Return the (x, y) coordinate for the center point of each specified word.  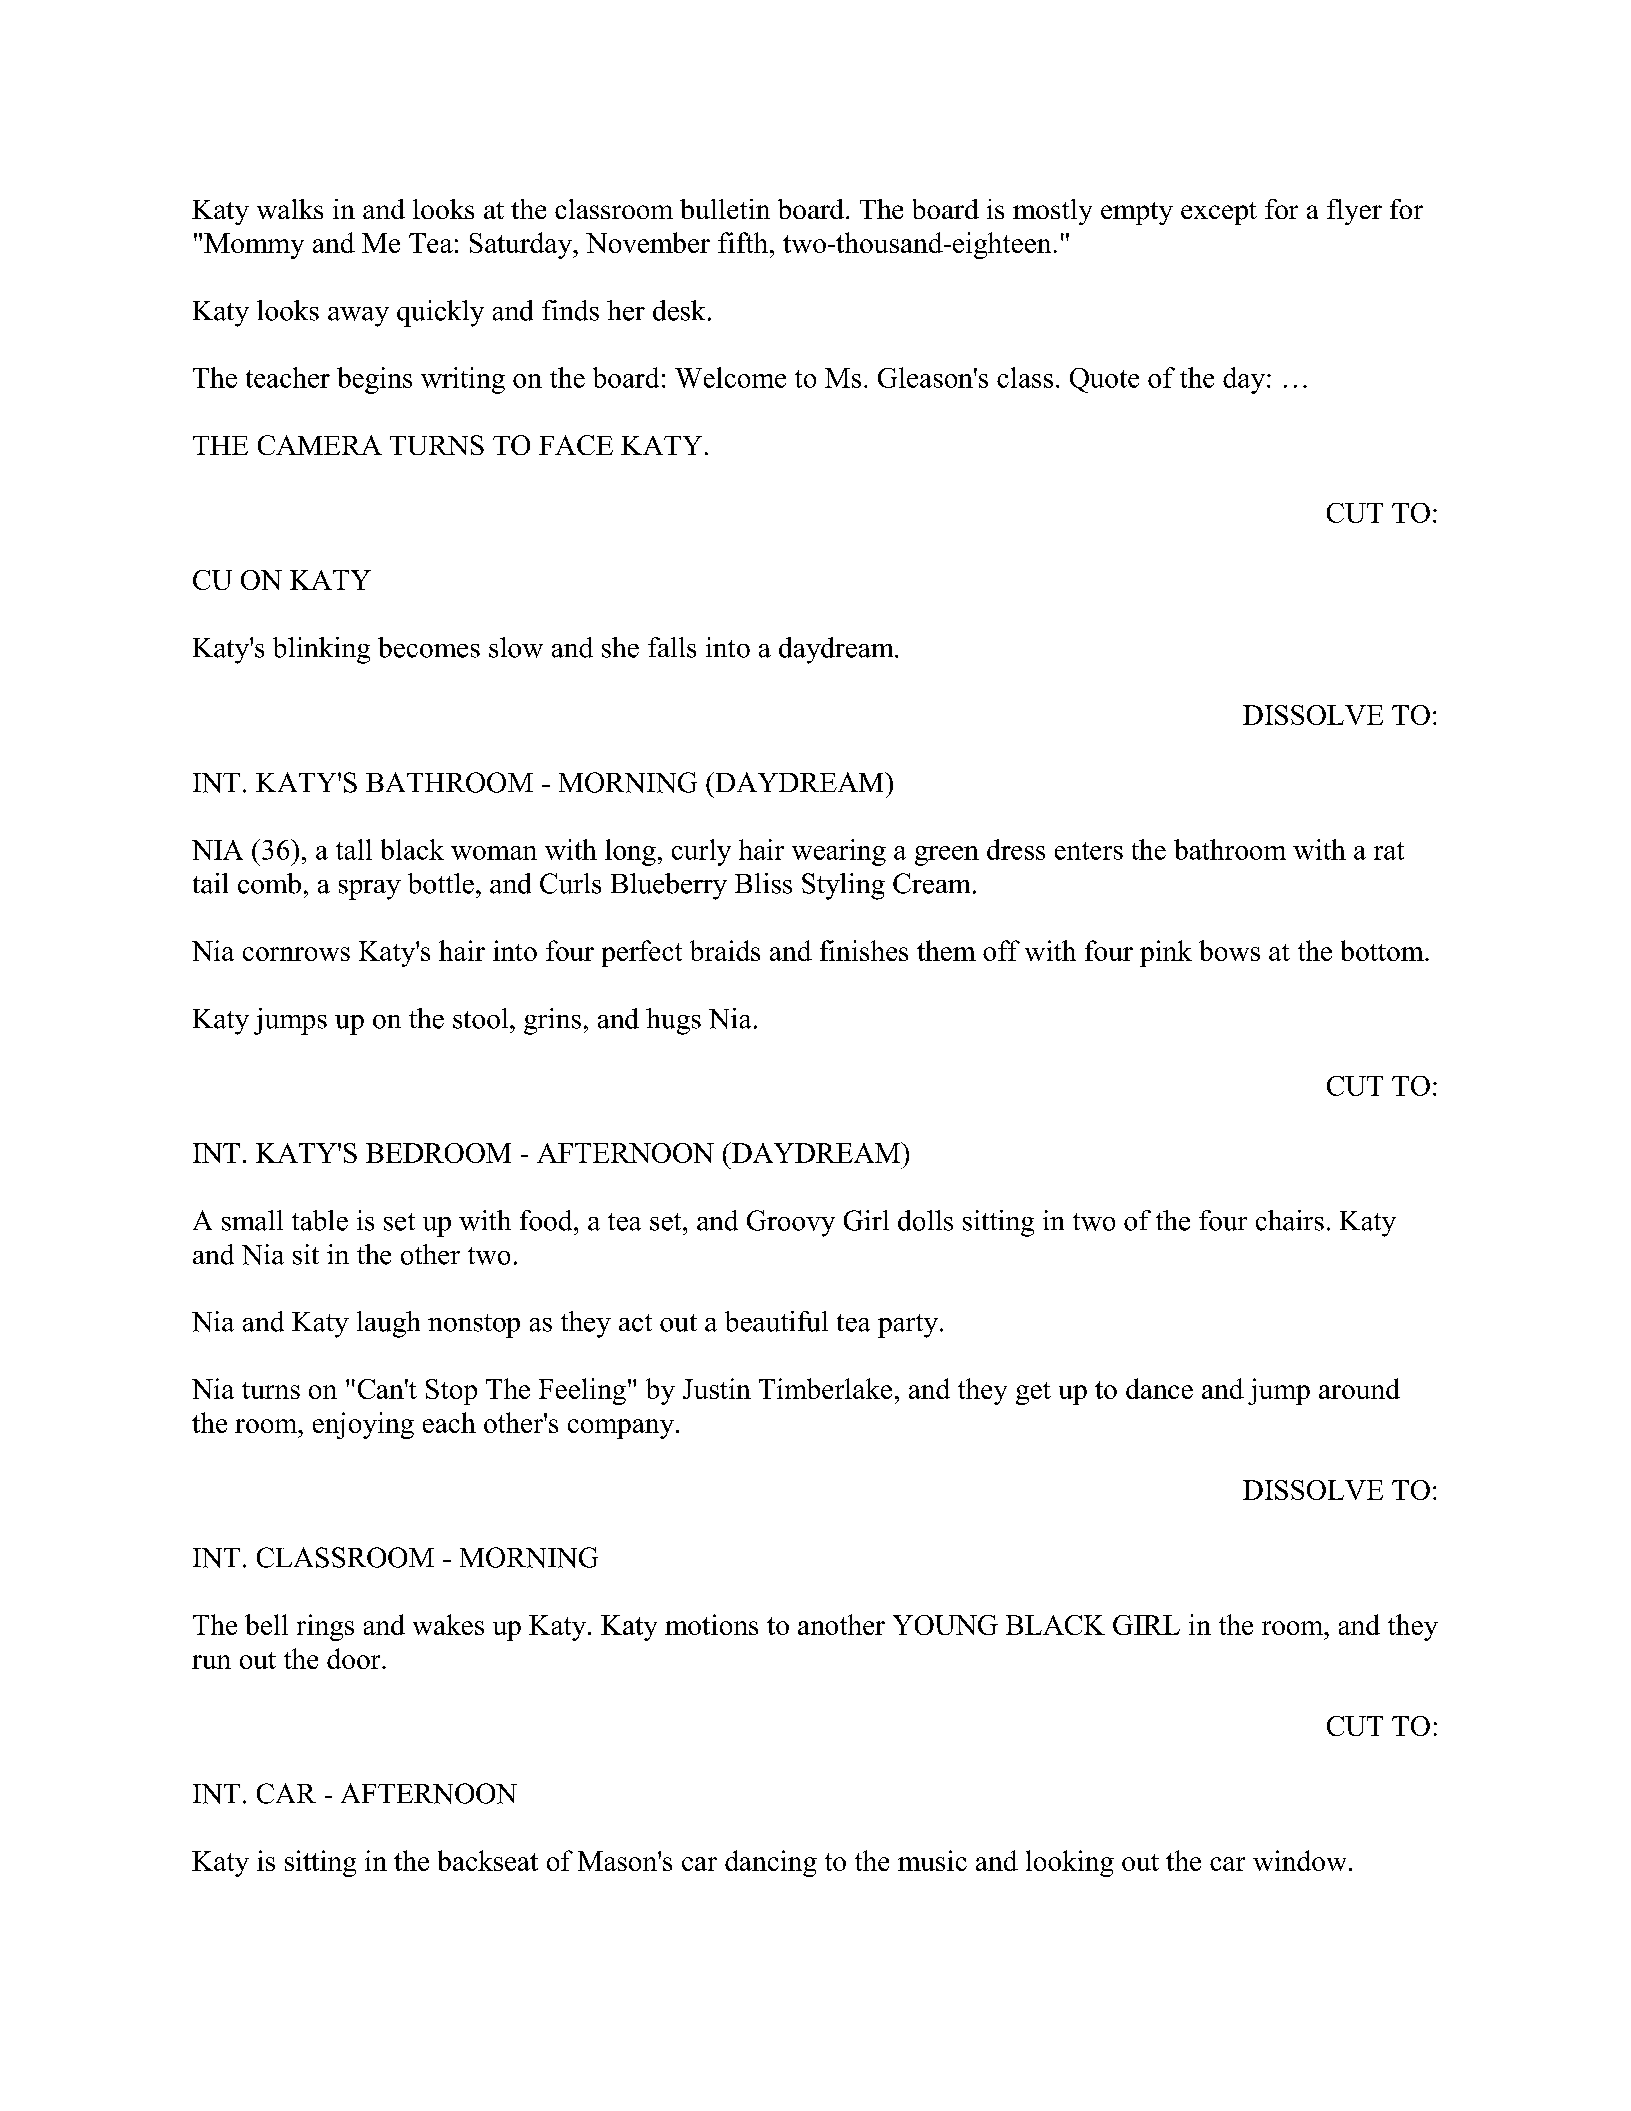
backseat (488, 1860)
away (358, 317)
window (1299, 1860)
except (1219, 213)
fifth (743, 242)
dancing (771, 1863)
